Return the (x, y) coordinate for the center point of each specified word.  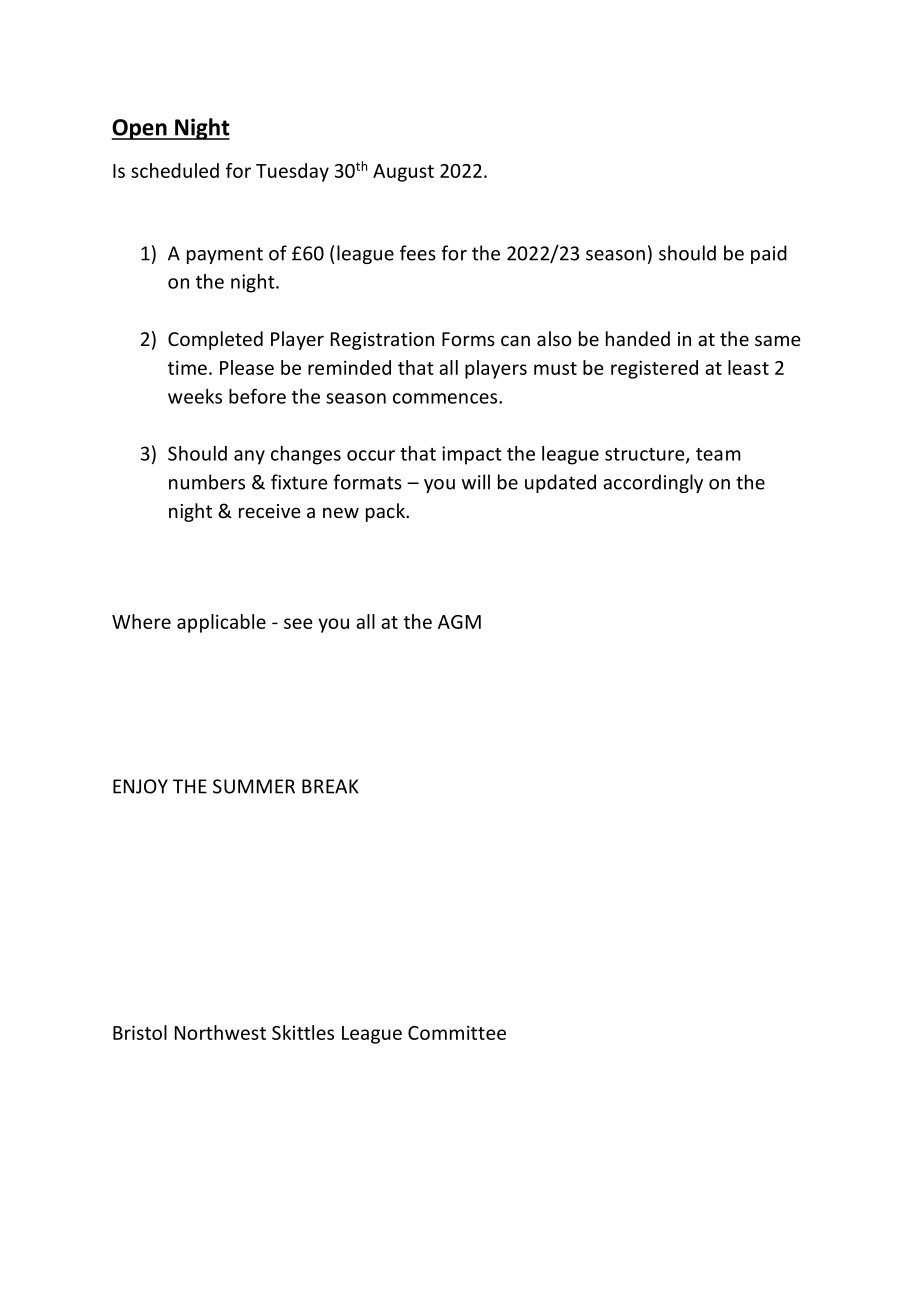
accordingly (653, 483)
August (403, 173)
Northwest (220, 1032)
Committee (457, 1032)
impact (472, 455)
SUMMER (254, 786)
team (718, 454)
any (249, 457)
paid (769, 254)
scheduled (175, 170)
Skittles (303, 1032)
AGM (459, 622)
